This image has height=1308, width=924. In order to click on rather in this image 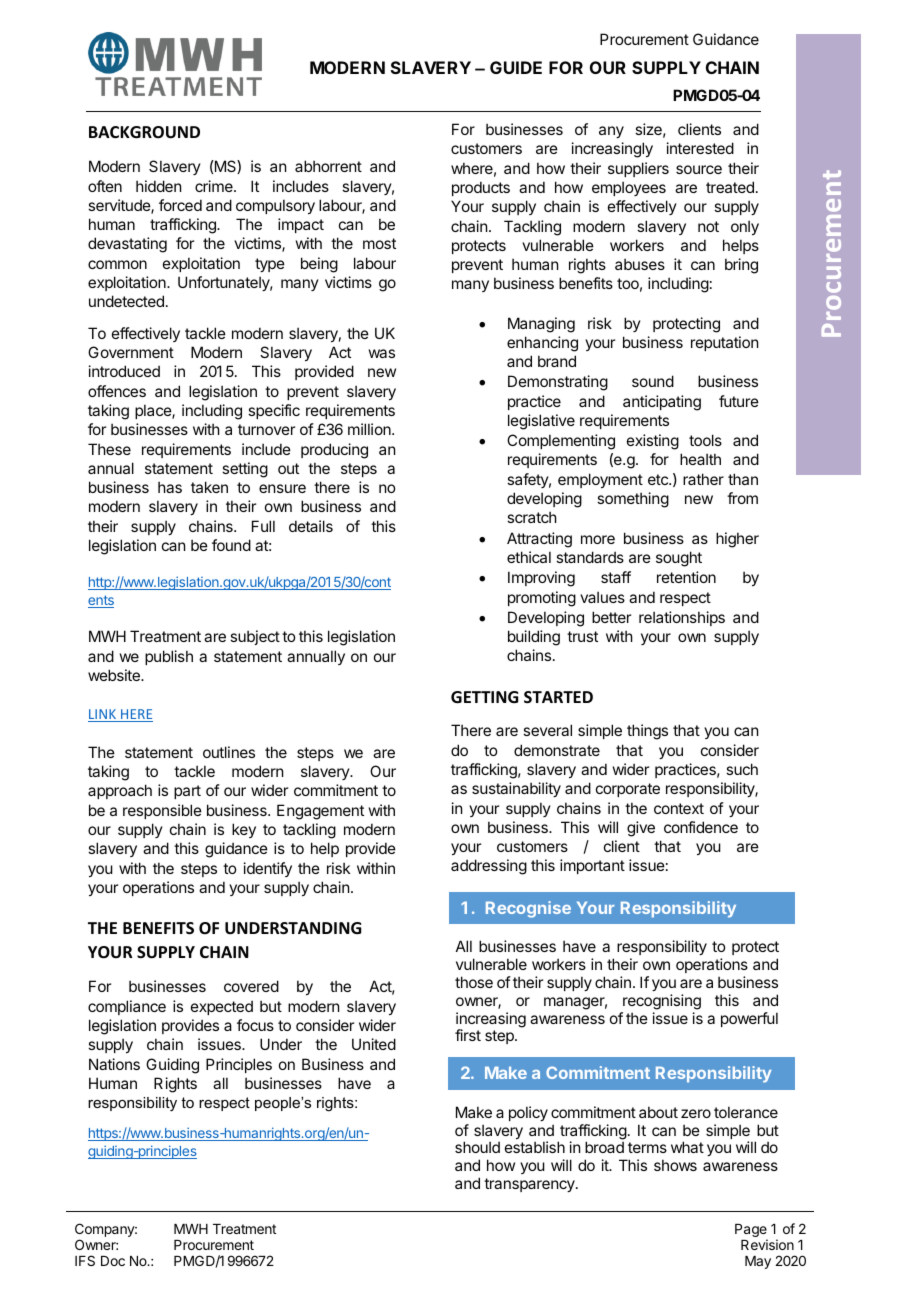, I will do `click(703, 479)`.
